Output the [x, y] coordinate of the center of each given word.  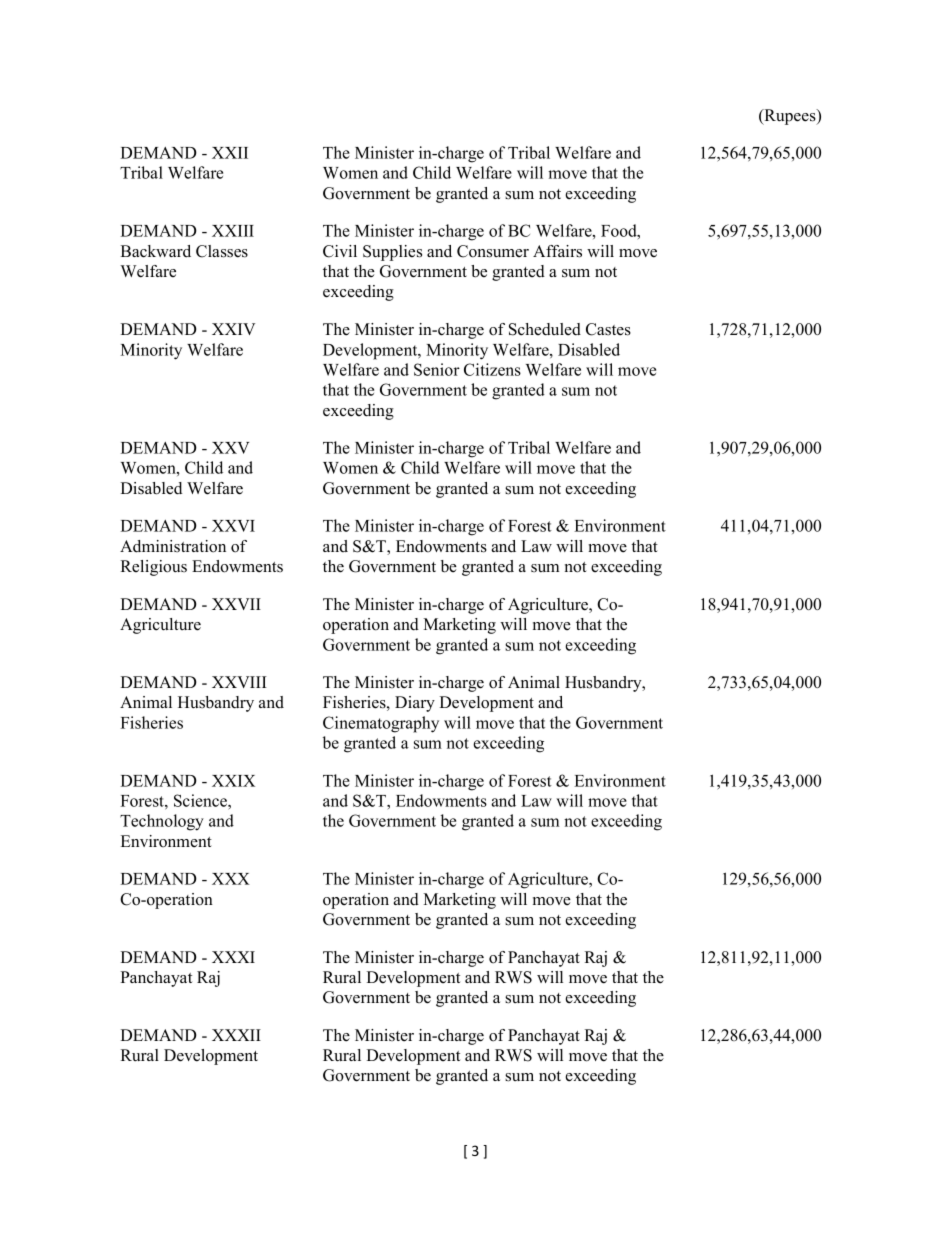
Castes [608, 329]
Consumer [493, 251]
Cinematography [381, 724]
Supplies [392, 253]
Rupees [790, 117]
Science [201, 800]
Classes [222, 251]
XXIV [233, 329]
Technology [162, 822]
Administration [173, 546]
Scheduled [545, 329]
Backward [156, 251]
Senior [437, 369]
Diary [415, 704]
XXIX [233, 781]
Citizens [492, 369]
